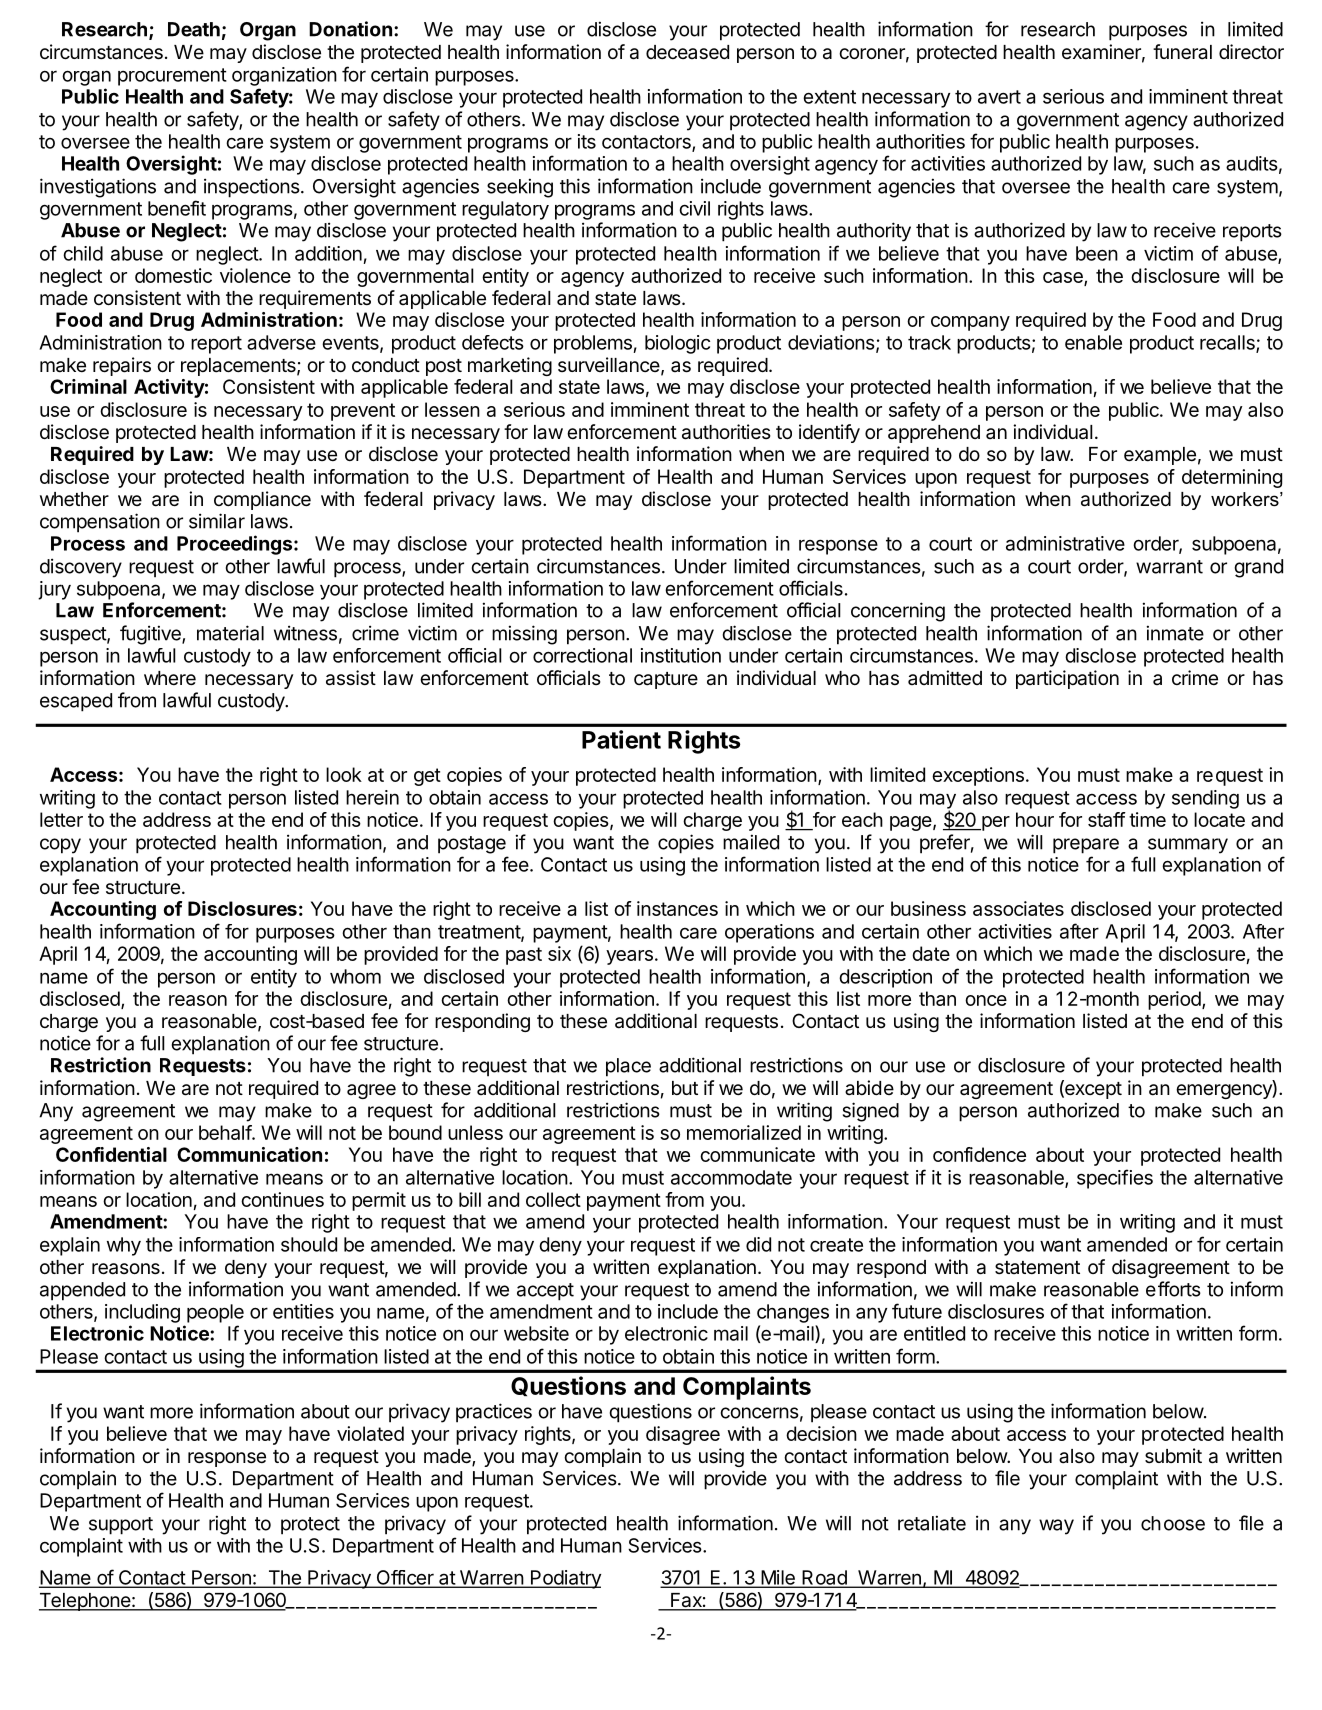 This screenshot has width=1322, height=1710. I want to click on funeral, so click(1182, 52).
